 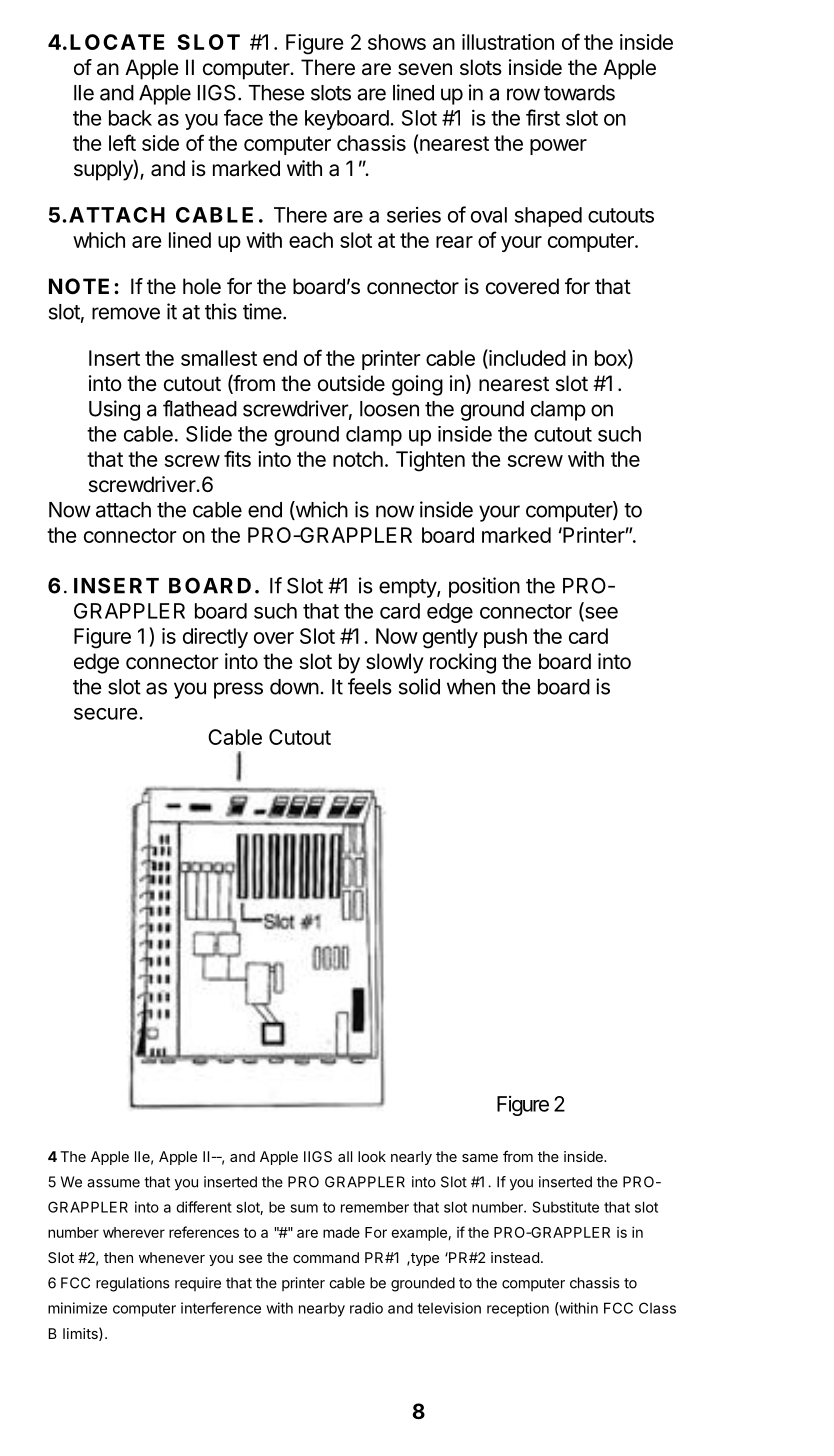 What do you see at coordinates (358, 459) in the screenshot?
I see `notch` at bounding box center [358, 459].
